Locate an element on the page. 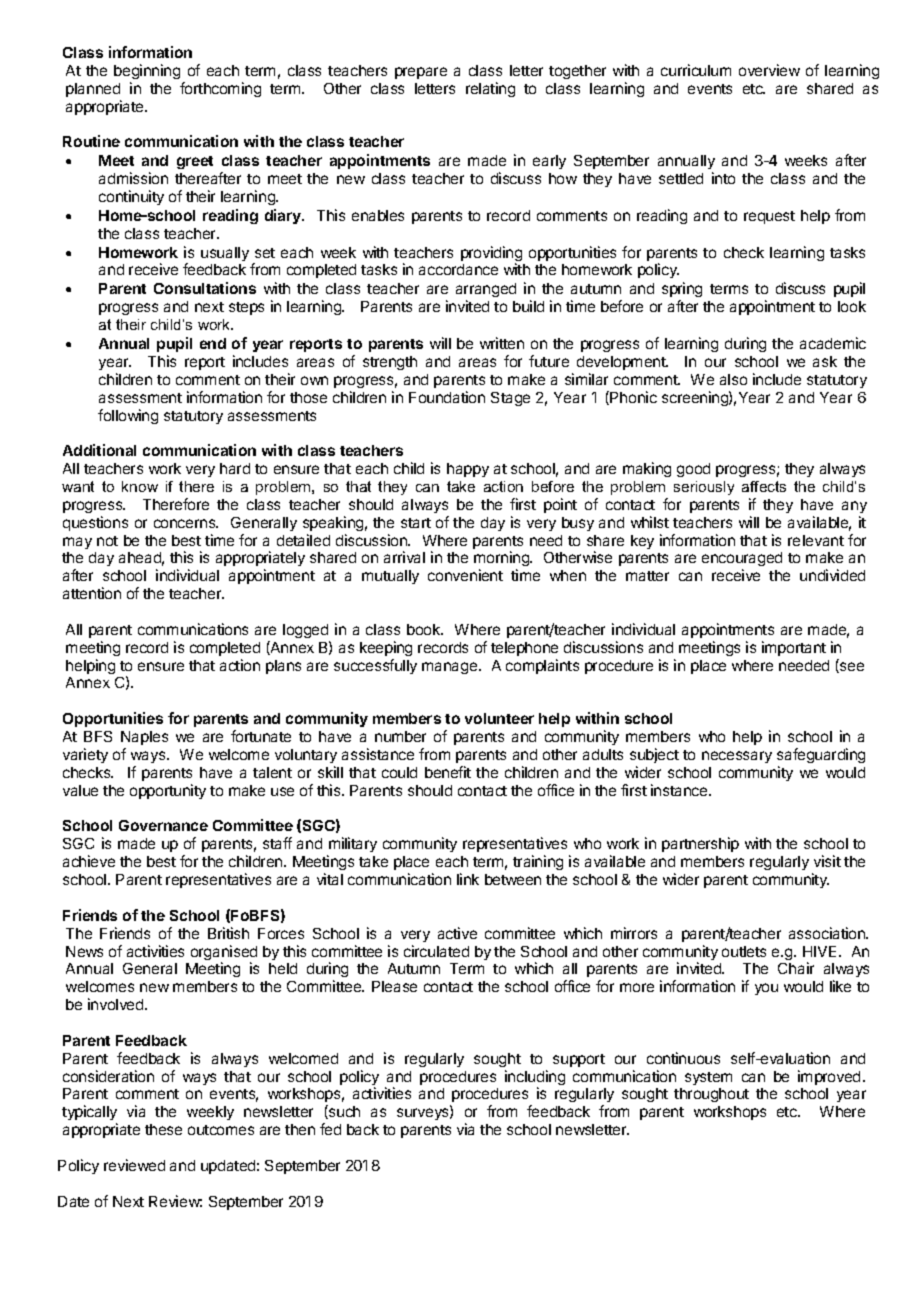  overview is located at coordinates (769, 70).
